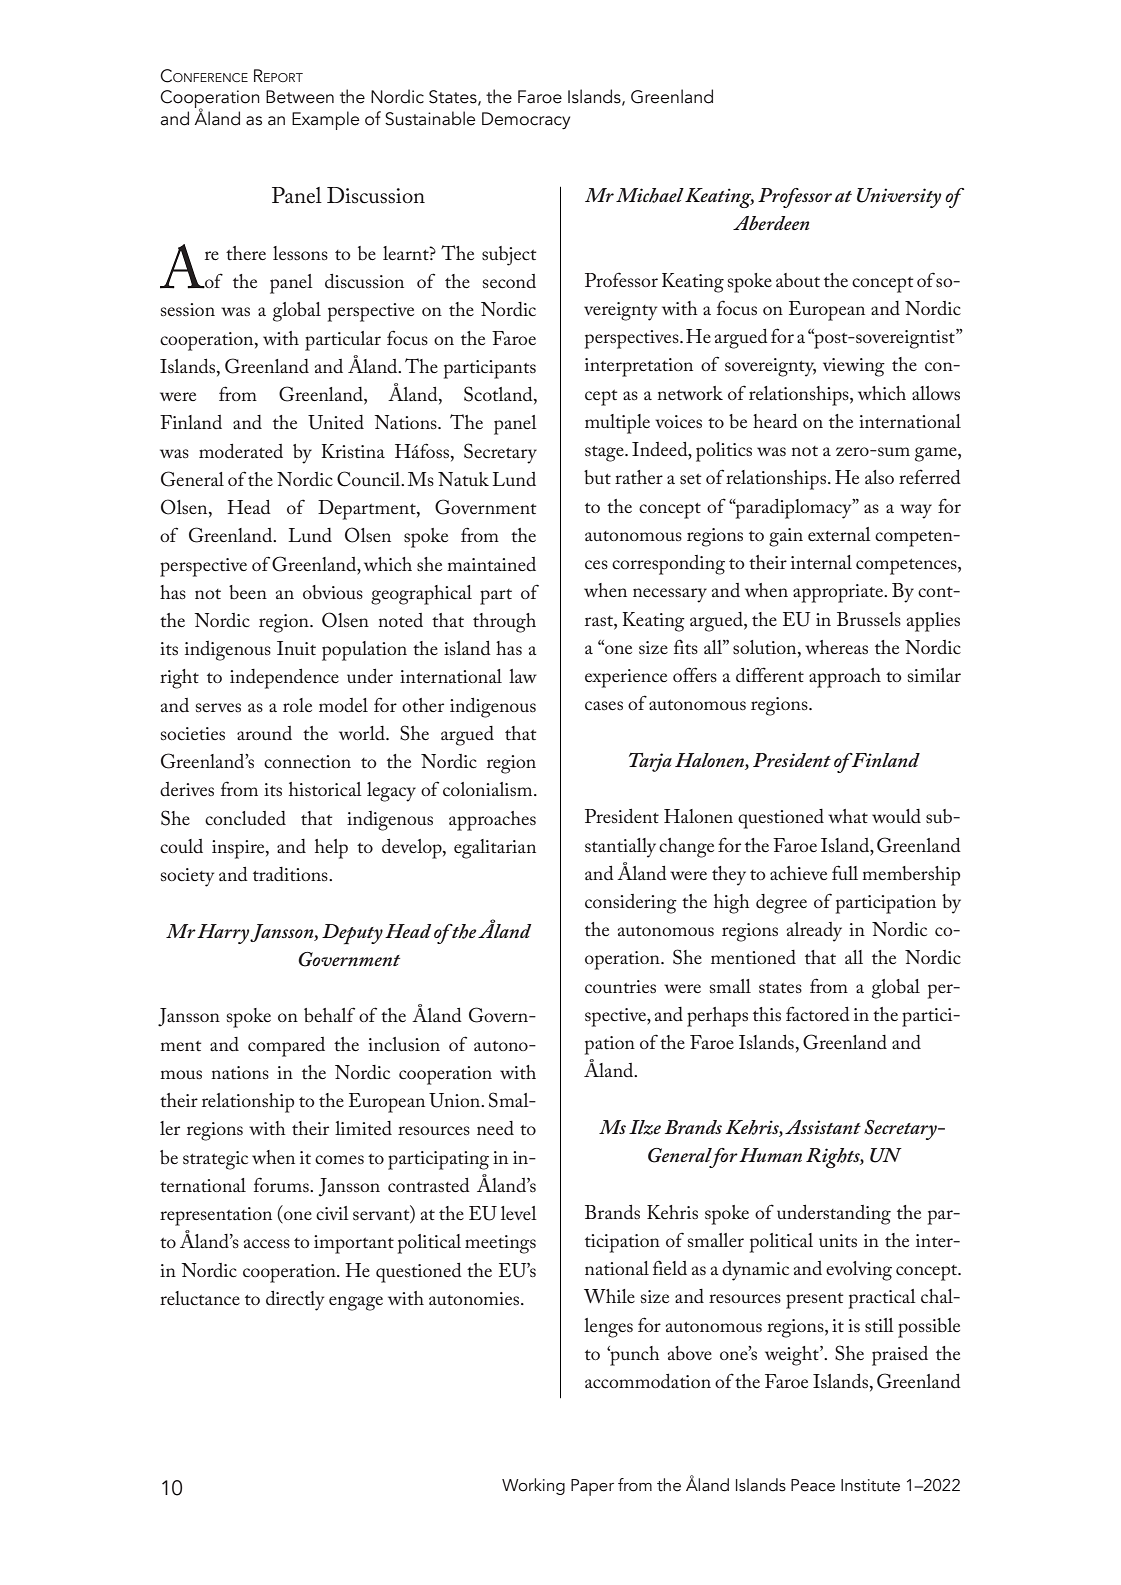  I want to click on Democracy, so click(526, 120).
